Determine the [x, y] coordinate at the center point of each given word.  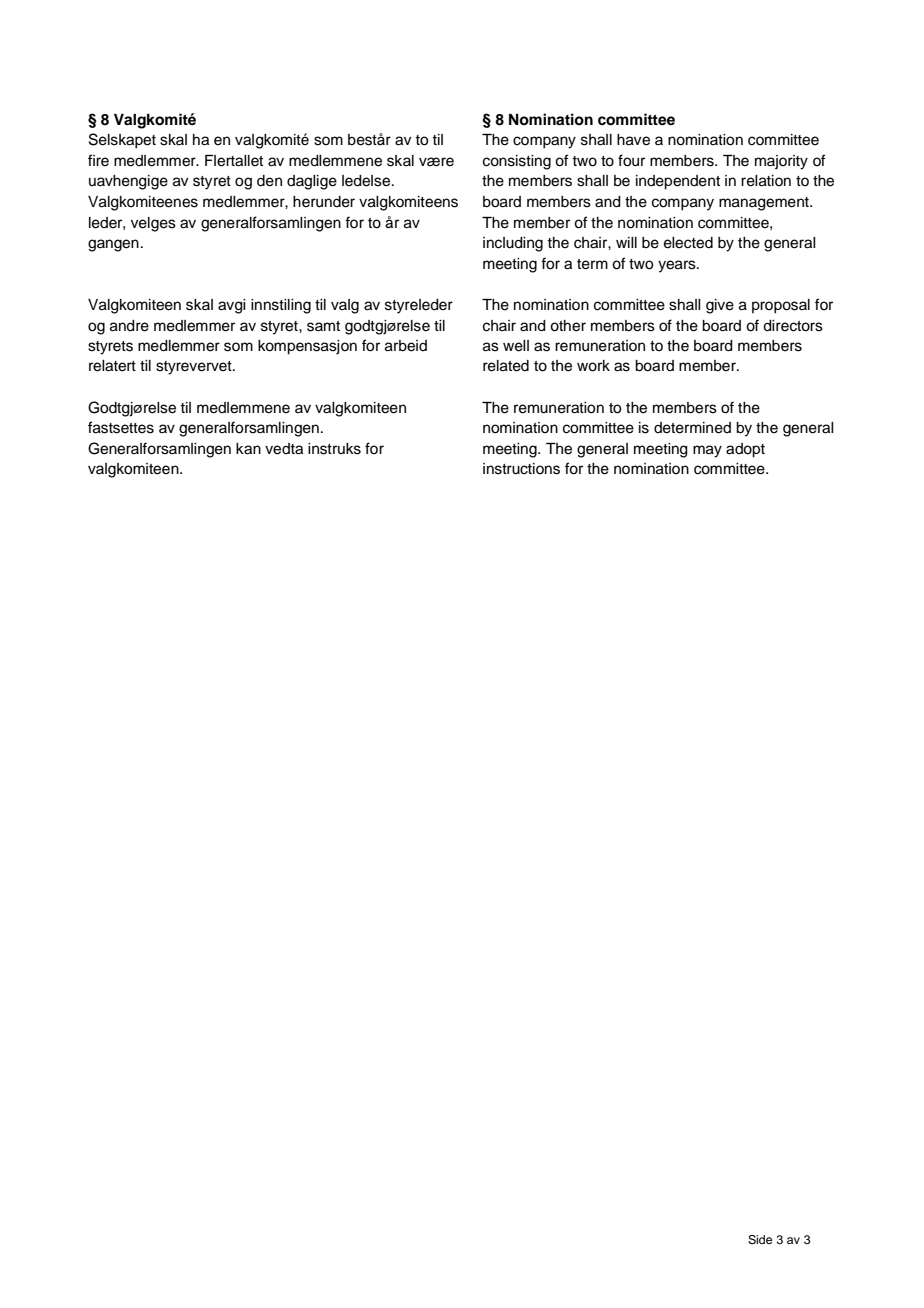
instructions [521, 469]
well [516, 346]
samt [323, 326]
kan [248, 449]
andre [129, 326]
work [593, 366]
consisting [517, 162]
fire [98, 160]
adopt [745, 450]
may [707, 451]
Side [760, 1240]
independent [678, 182]
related [506, 366]
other [568, 326]
